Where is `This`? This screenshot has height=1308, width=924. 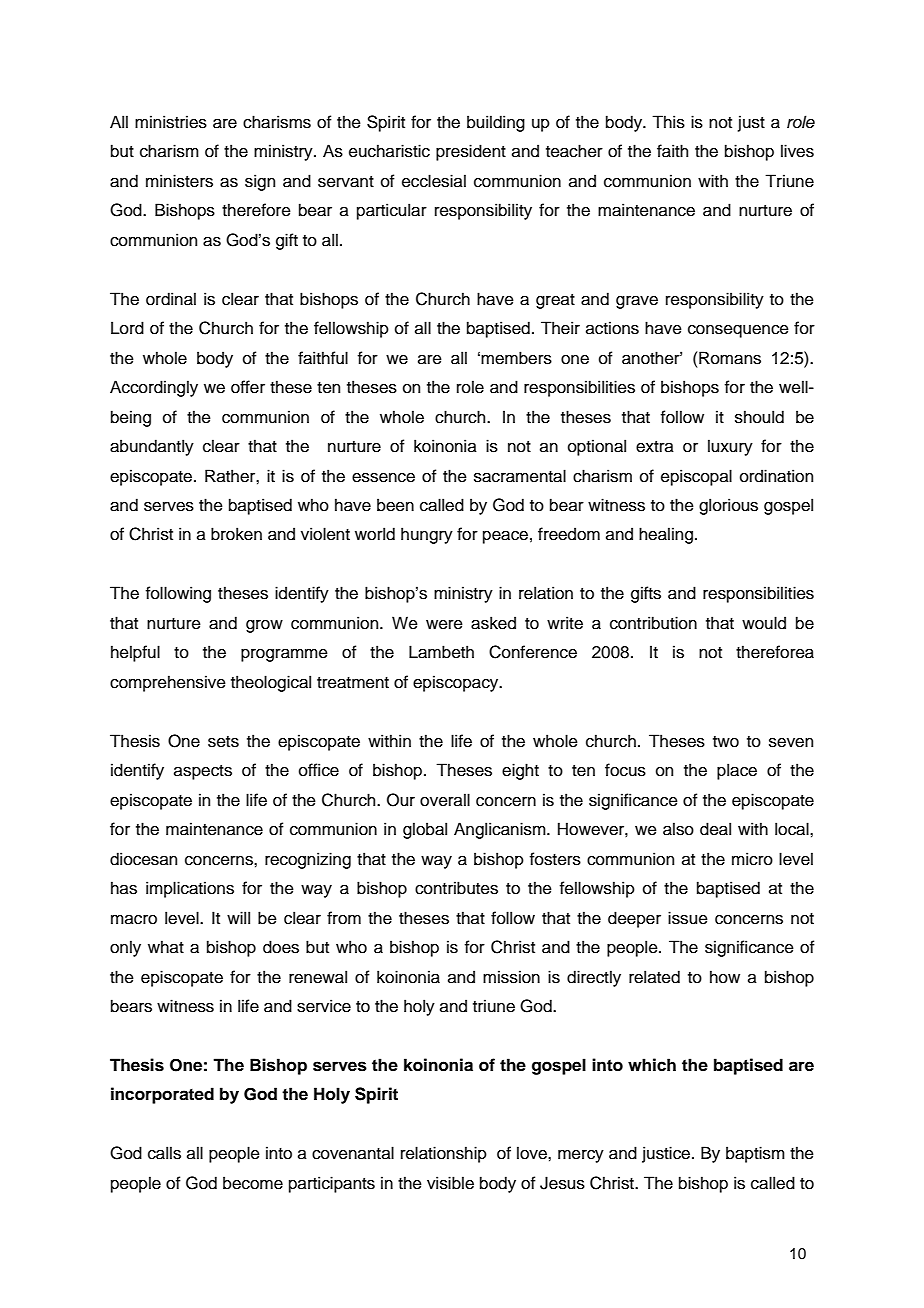 This is located at coordinates (668, 122).
